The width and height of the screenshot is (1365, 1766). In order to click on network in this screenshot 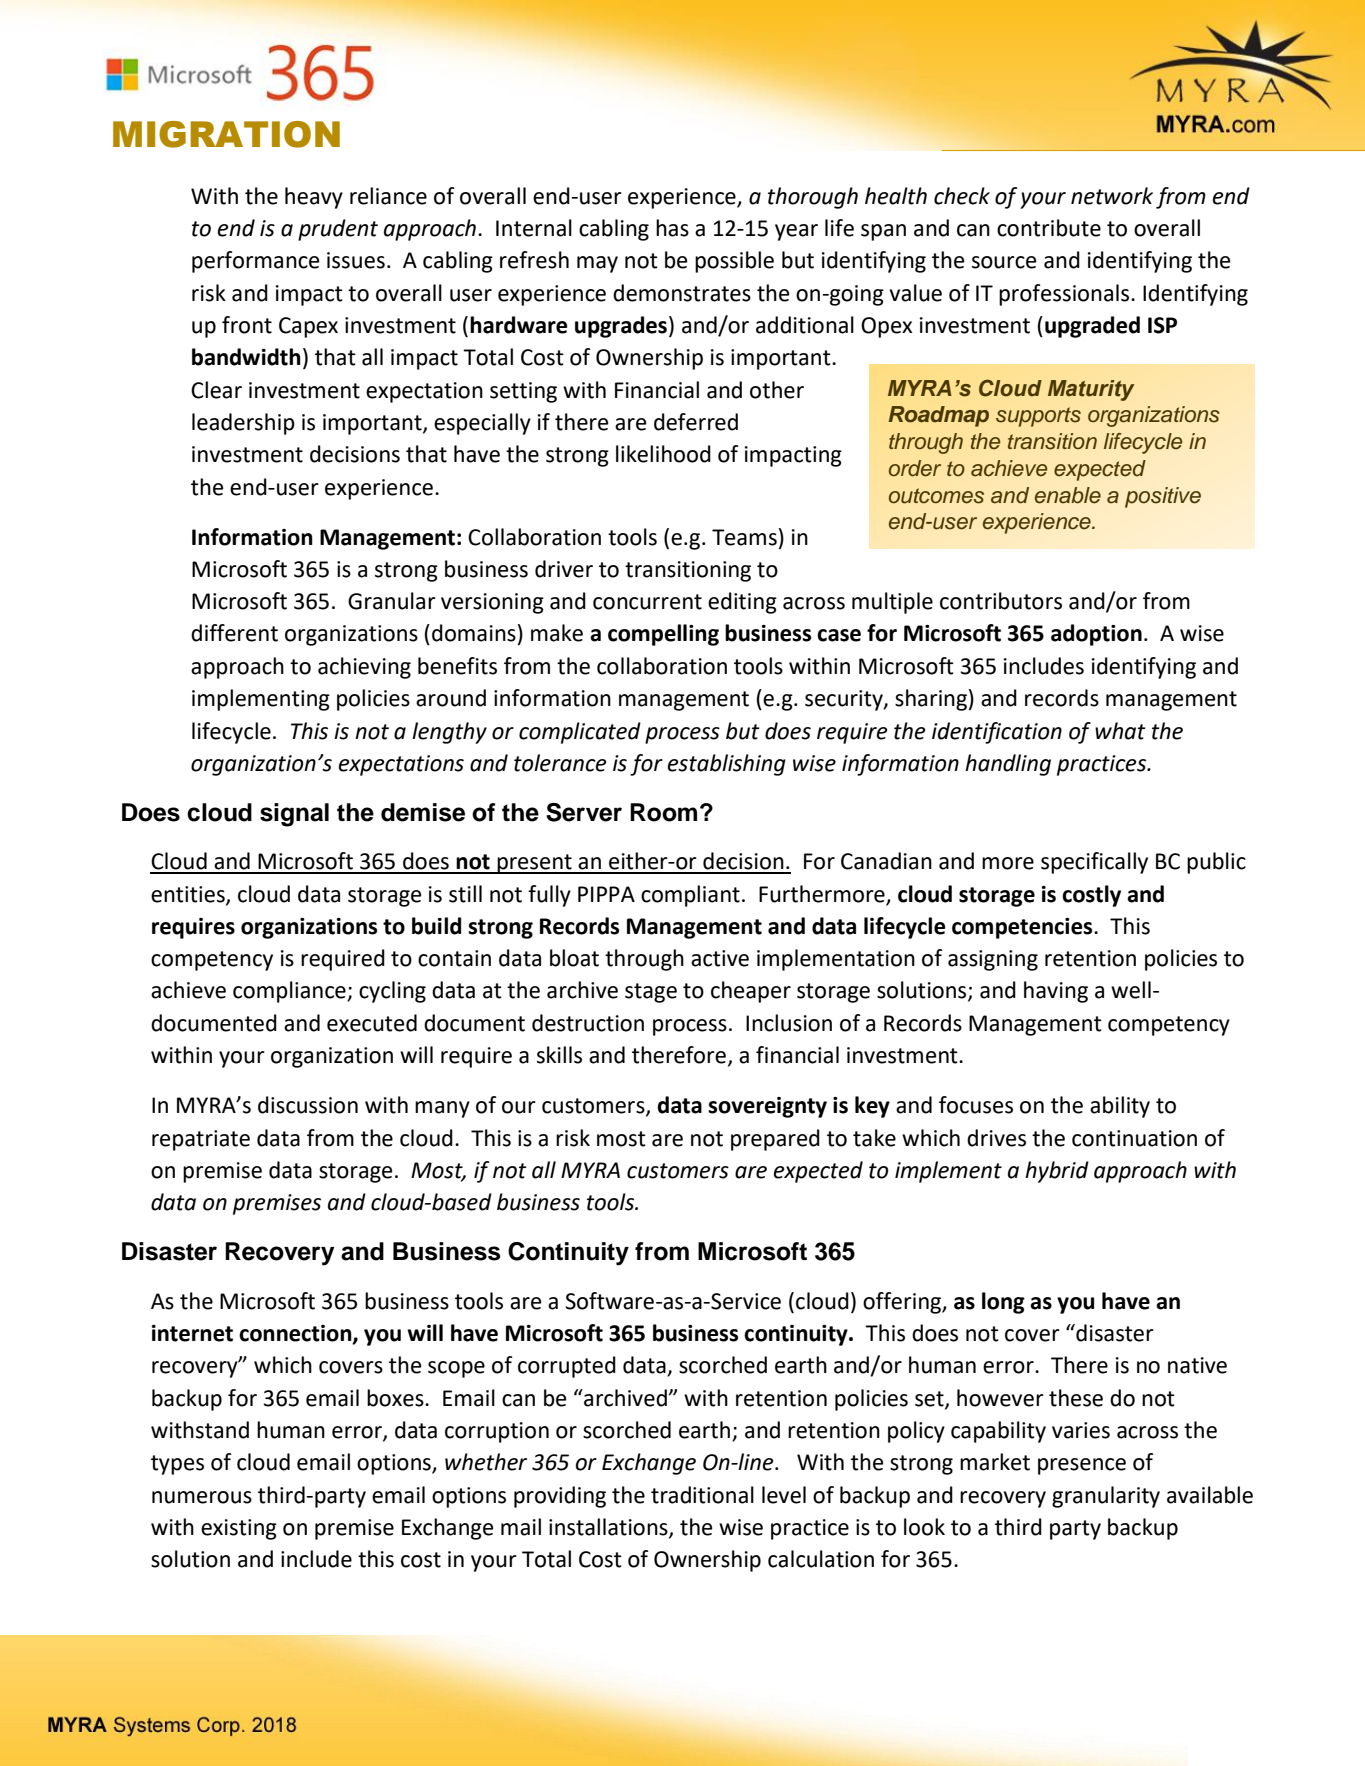, I will do `click(1112, 196)`.
